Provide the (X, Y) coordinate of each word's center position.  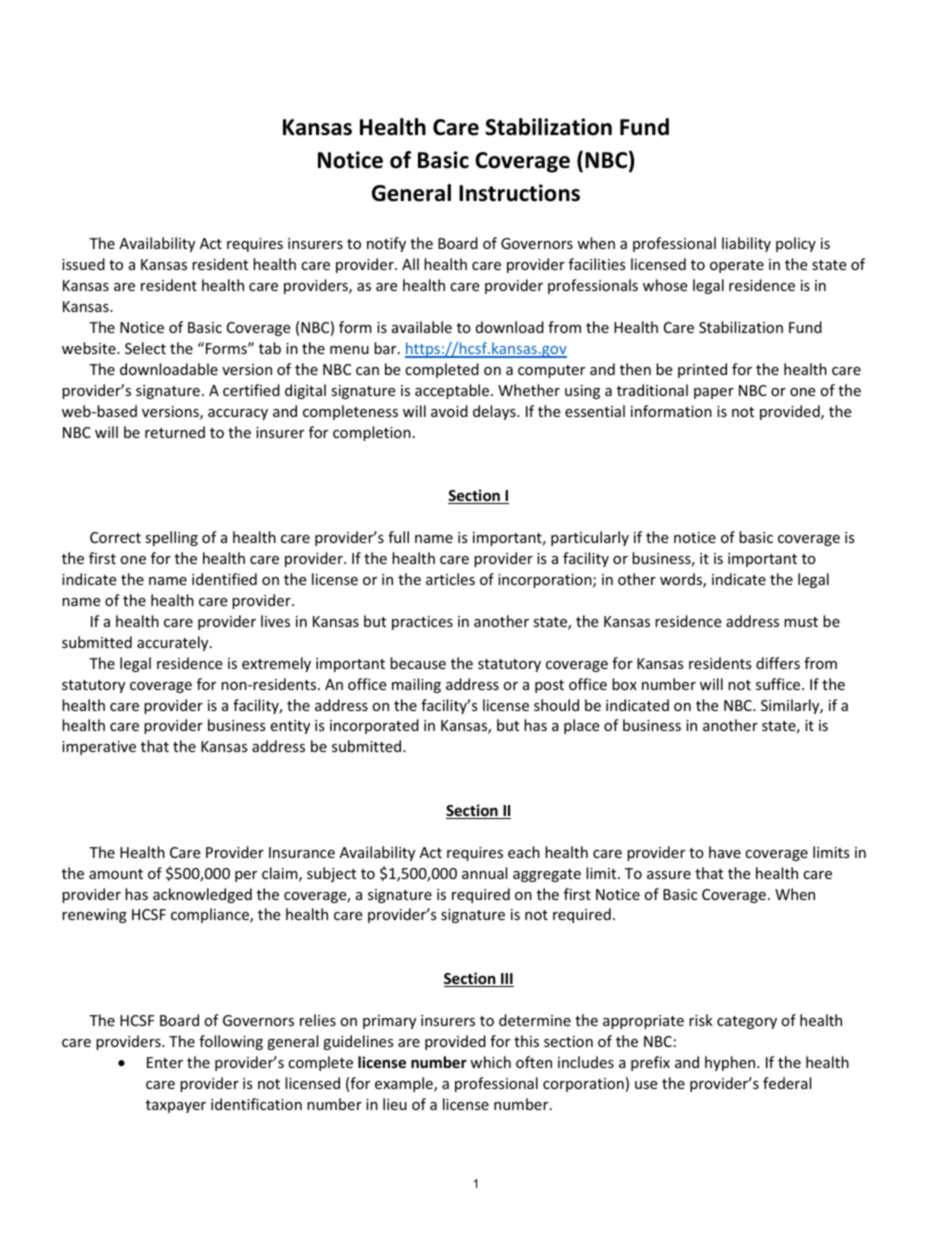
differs (778, 663)
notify (386, 244)
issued (83, 264)
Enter (165, 1062)
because (418, 663)
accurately (174, 643)
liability (746, 244)
